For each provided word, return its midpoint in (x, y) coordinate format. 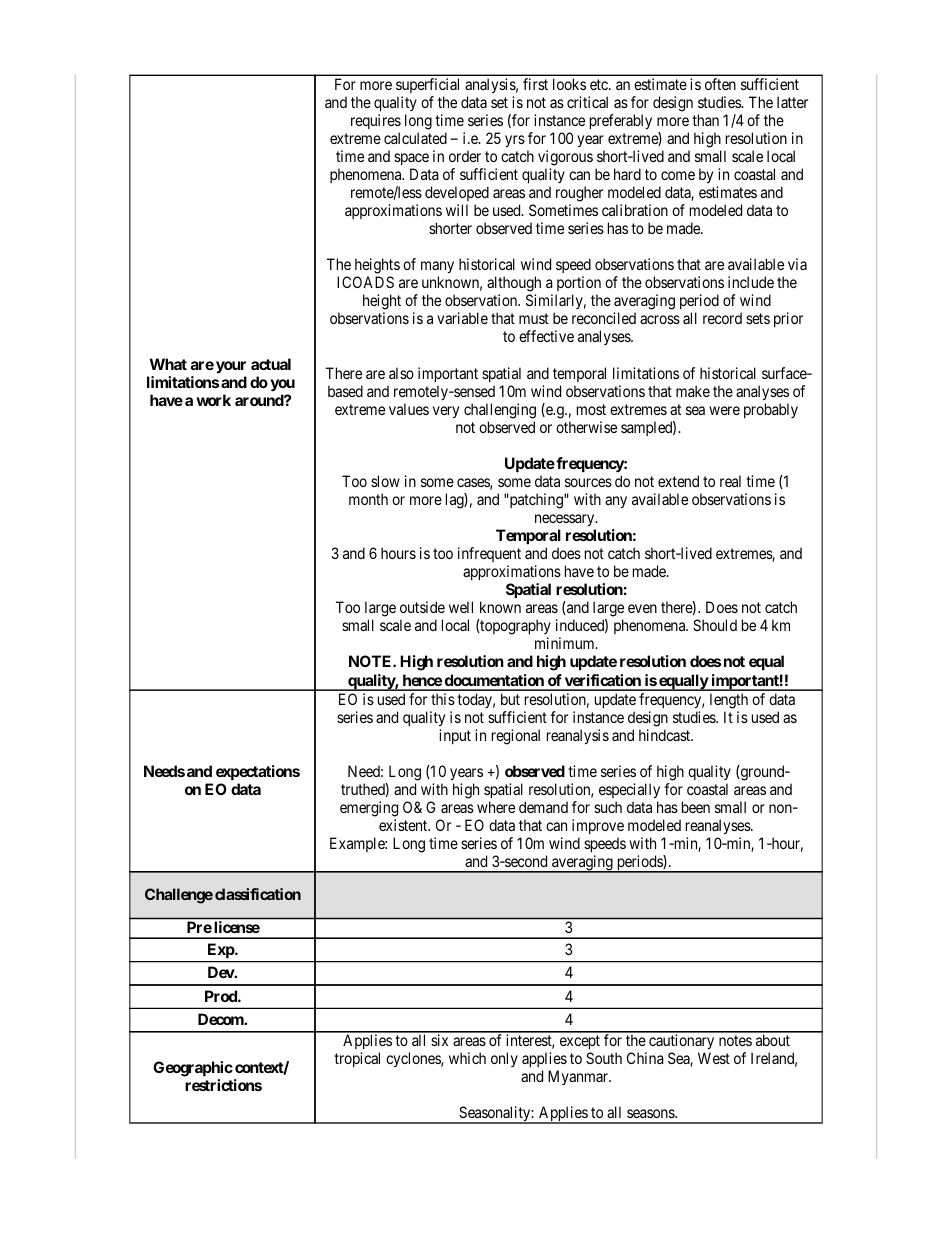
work (213, 400)
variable (462, 318)
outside (422, 607)
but (510, 699)
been (696, 807)
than (705, 120)
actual (271, 364)
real (730, 481)
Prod (222, 996)
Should (715, 625)
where (496, 807)
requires (376, 121)
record (722, 318)
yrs (515, 141)
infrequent (489, 554)
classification (258, 894)
